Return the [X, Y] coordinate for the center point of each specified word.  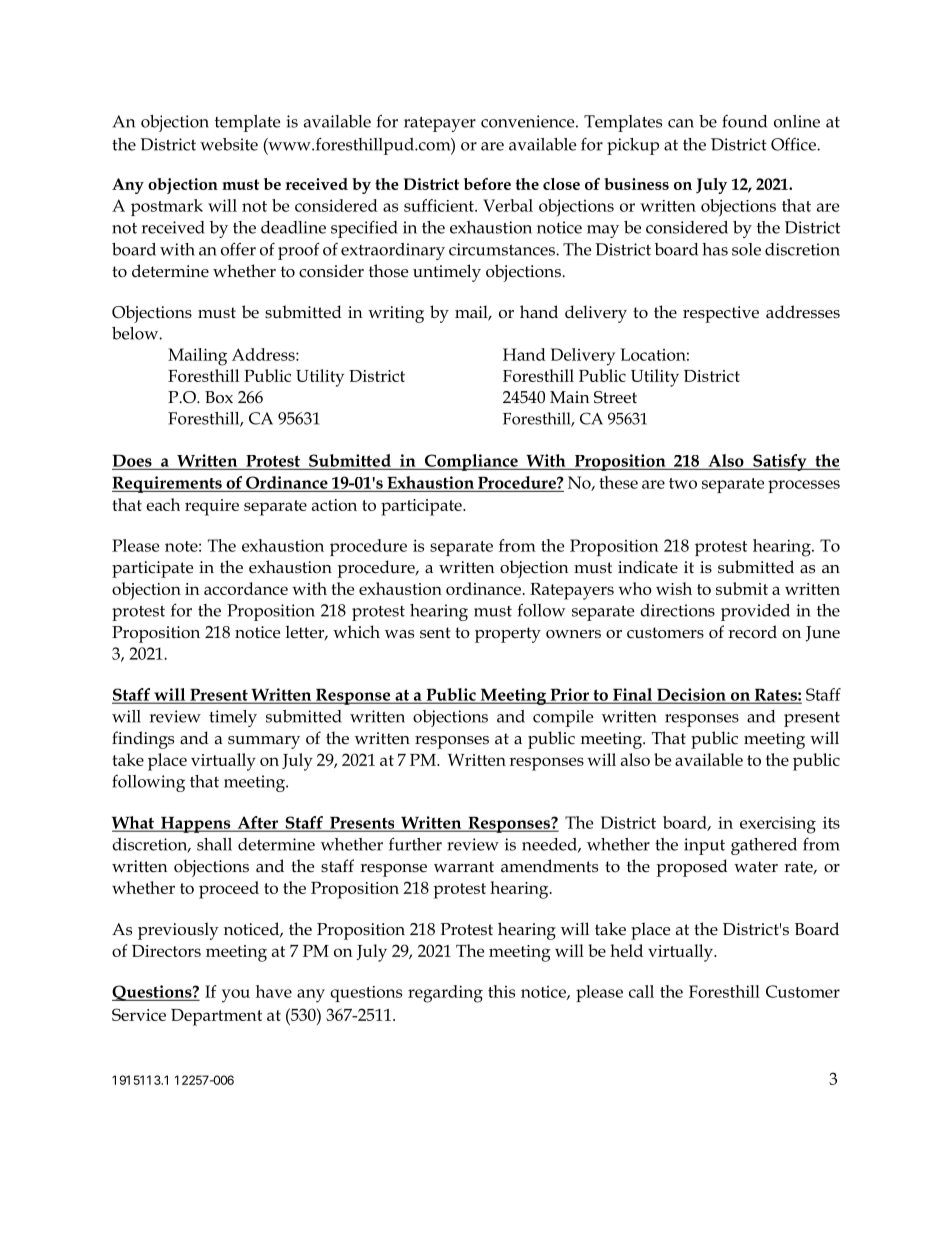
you [236, 996]
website [229, 144]
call [641, 991]
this [501, 991]
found [744, 121]
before [487, 184]
